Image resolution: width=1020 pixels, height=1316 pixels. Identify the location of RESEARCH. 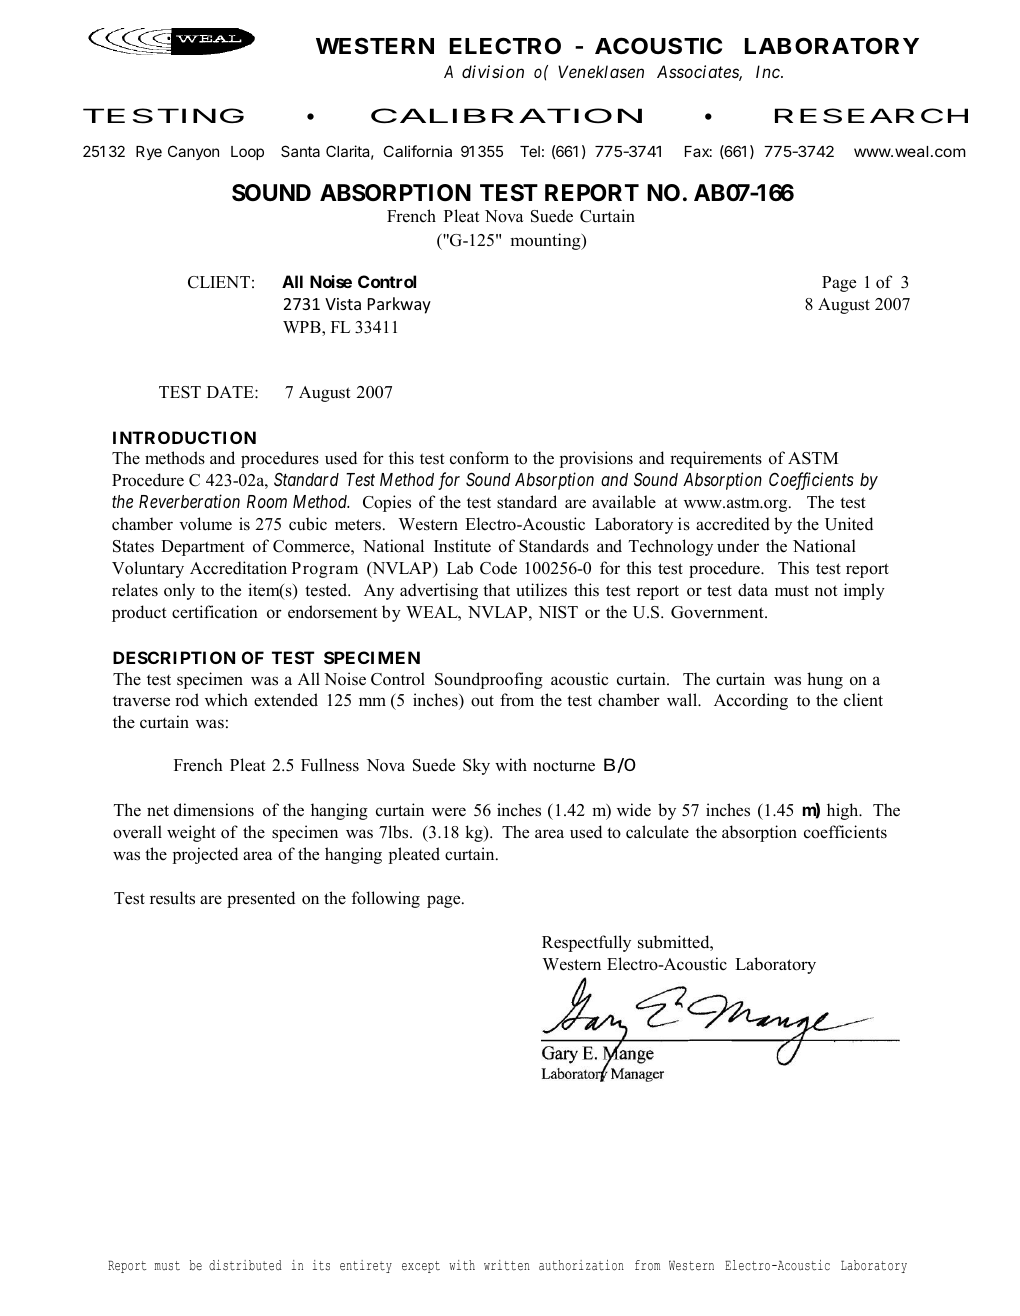
(871, 116).
